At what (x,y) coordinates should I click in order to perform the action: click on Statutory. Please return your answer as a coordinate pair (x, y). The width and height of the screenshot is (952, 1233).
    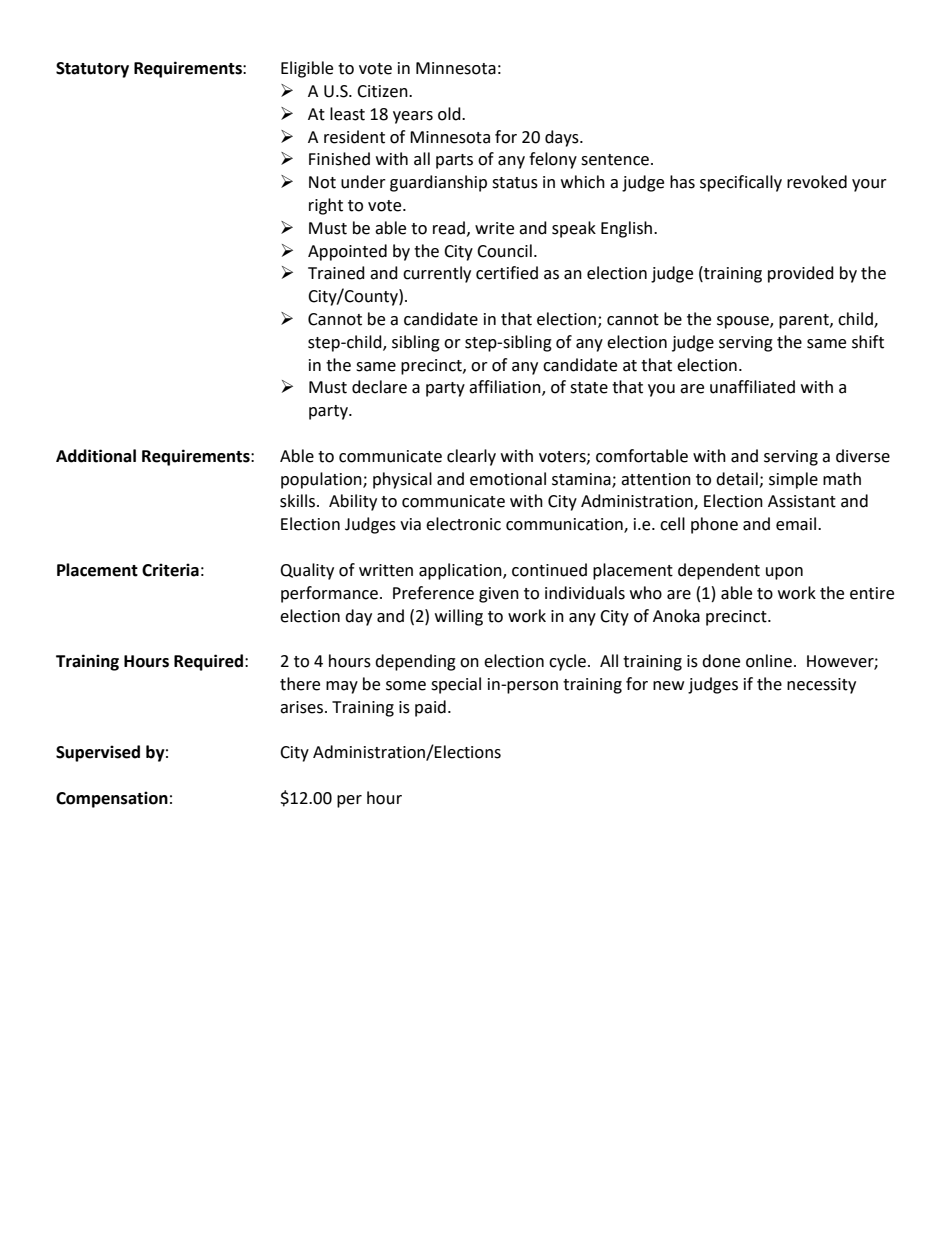
    Looking at the image, I should click on (92, 70).
